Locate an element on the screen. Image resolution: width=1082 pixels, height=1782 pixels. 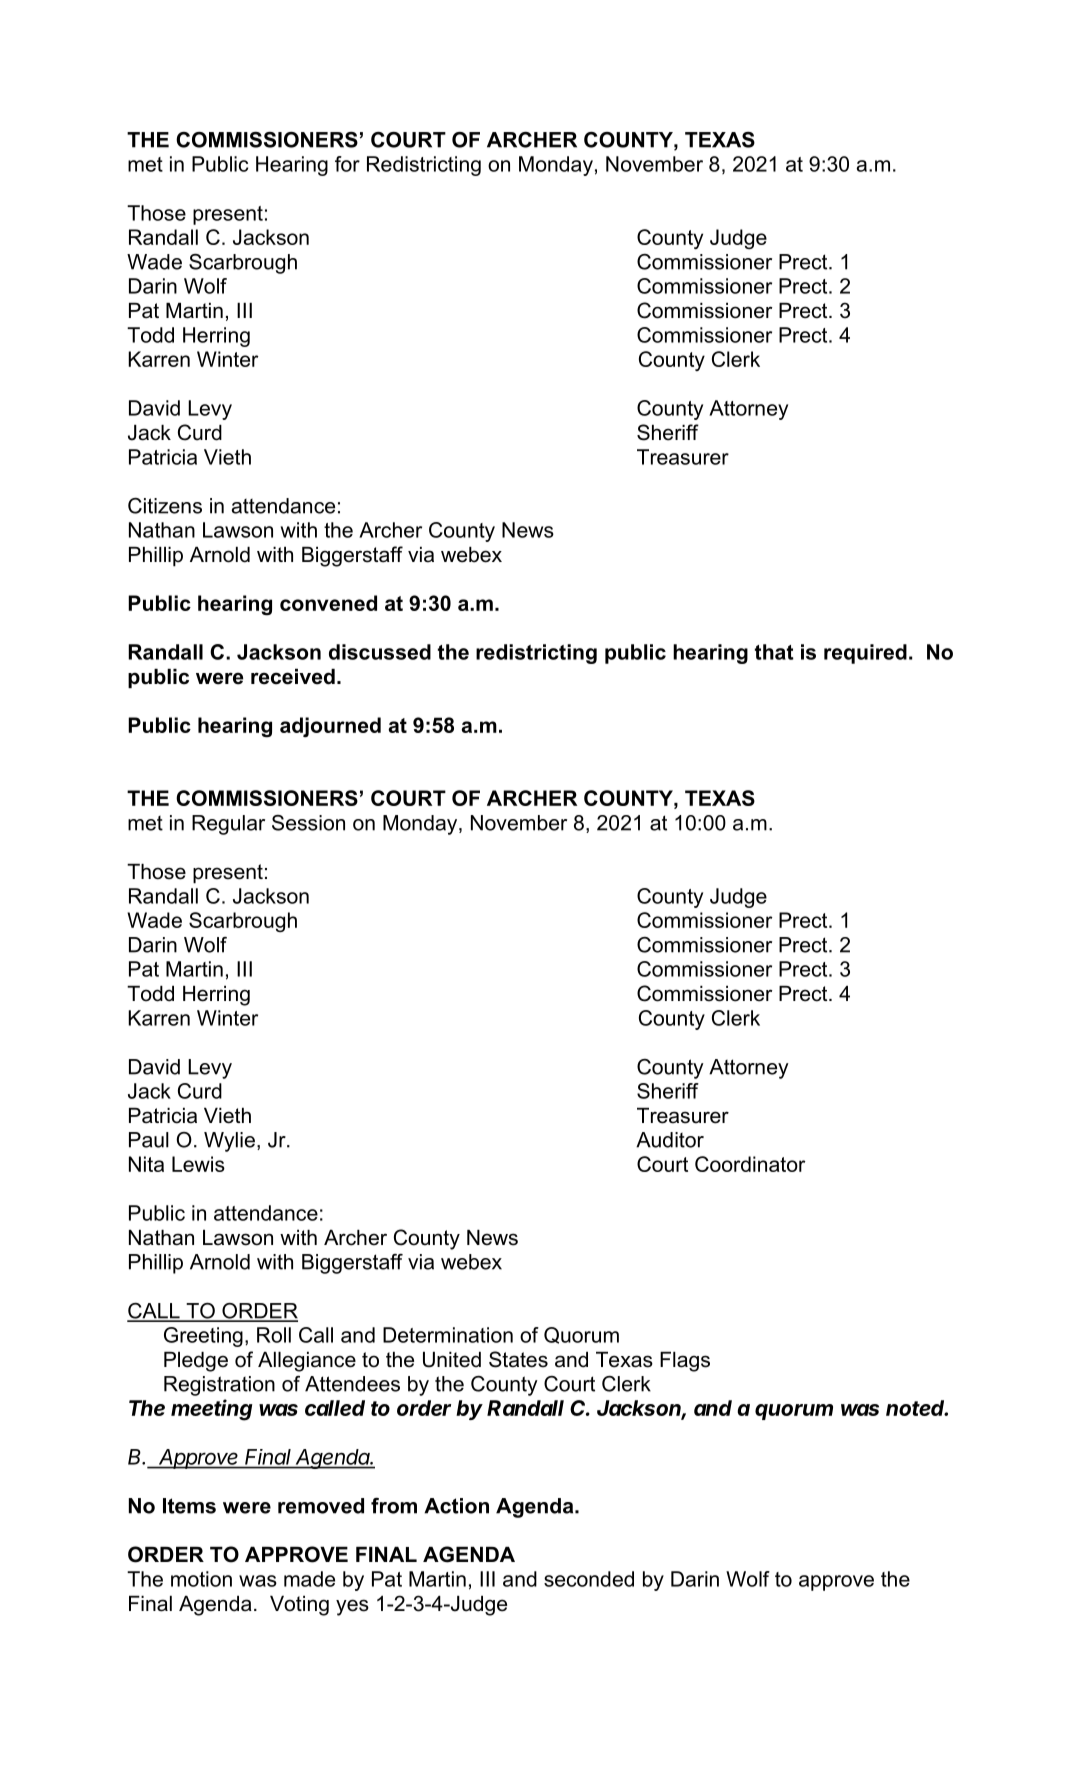
motion is located at coordinates (201, 1579).
